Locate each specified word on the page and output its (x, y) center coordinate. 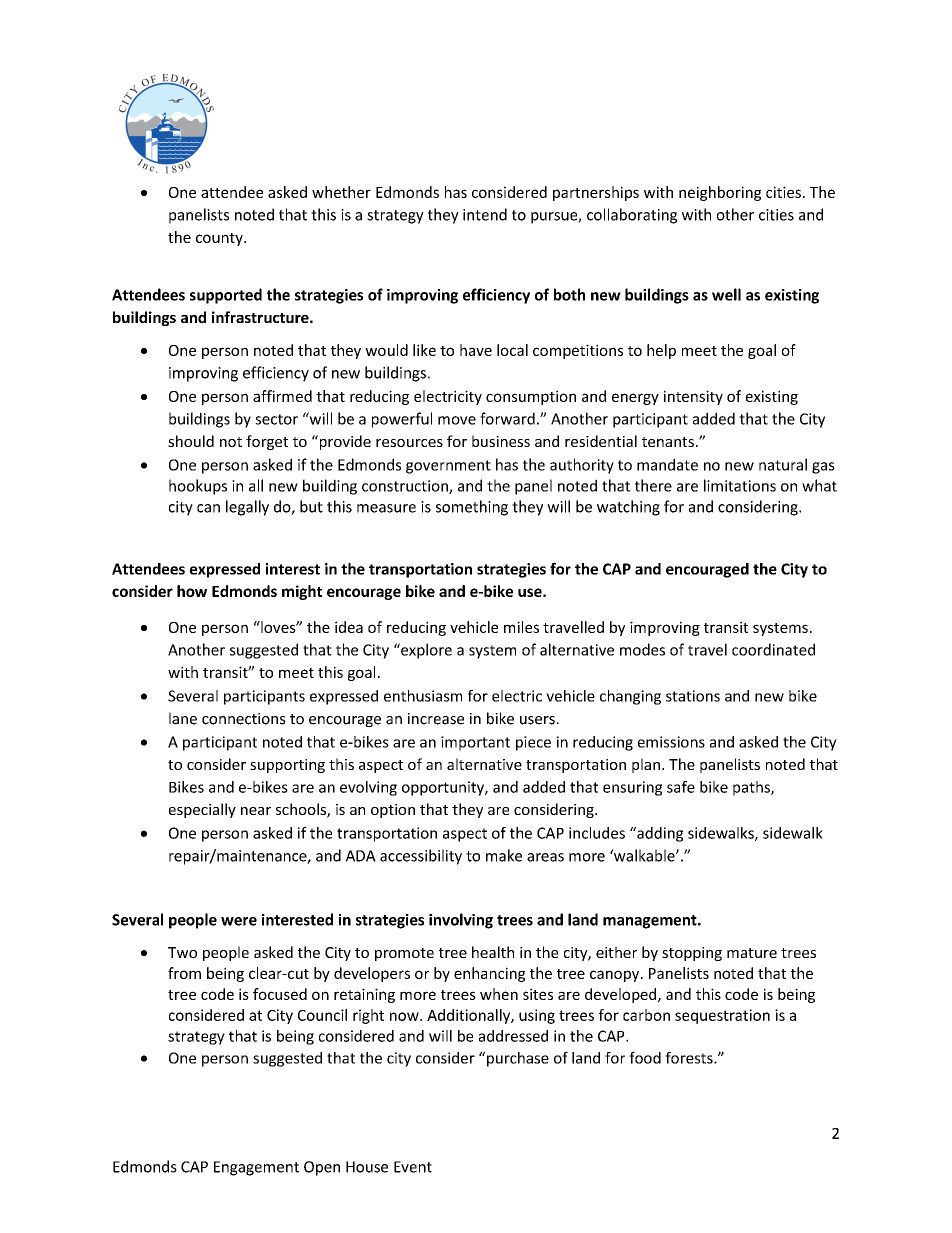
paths (752, 788)
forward (507, 418)
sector (276, 419)
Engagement (256, 1168)
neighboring (720, 193)
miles (521, 627)
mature (752, 953)
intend (485, 214)
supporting (287, 766)
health (493, 952)
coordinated (773, 649)
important (475, 743)
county (220, 239)
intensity (693, 397)
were (239, 921)
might (302, 592)
